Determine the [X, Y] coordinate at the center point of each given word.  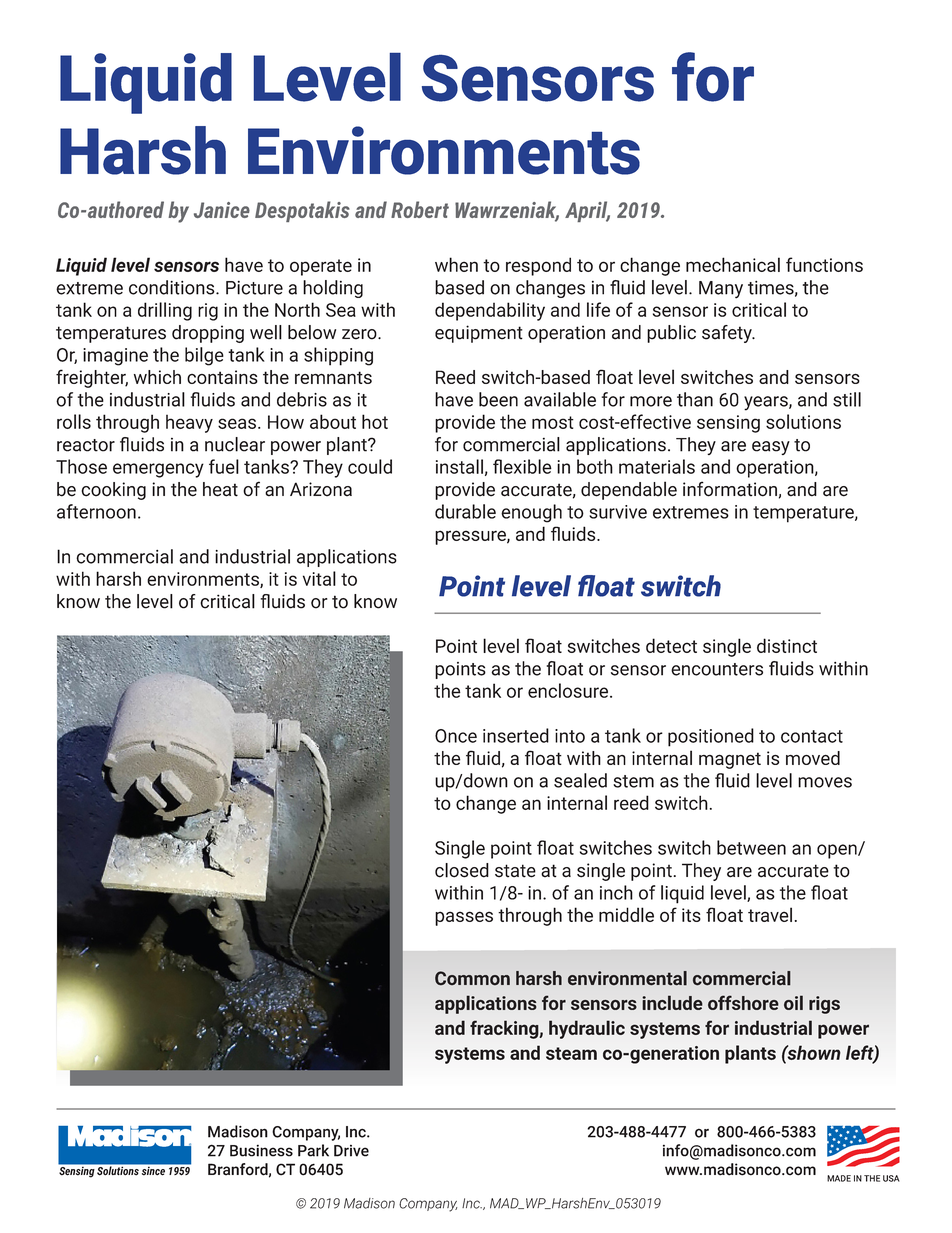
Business [261, 1151]
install [459, 466]
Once [456, 736]
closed [462, 870]
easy [771, 448]
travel [770, 914]
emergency [158, 470]
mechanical [733, 264]
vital [319, 578]
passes [464, 918]
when [456, 264]
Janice [222, 210]
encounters [717, 669]
